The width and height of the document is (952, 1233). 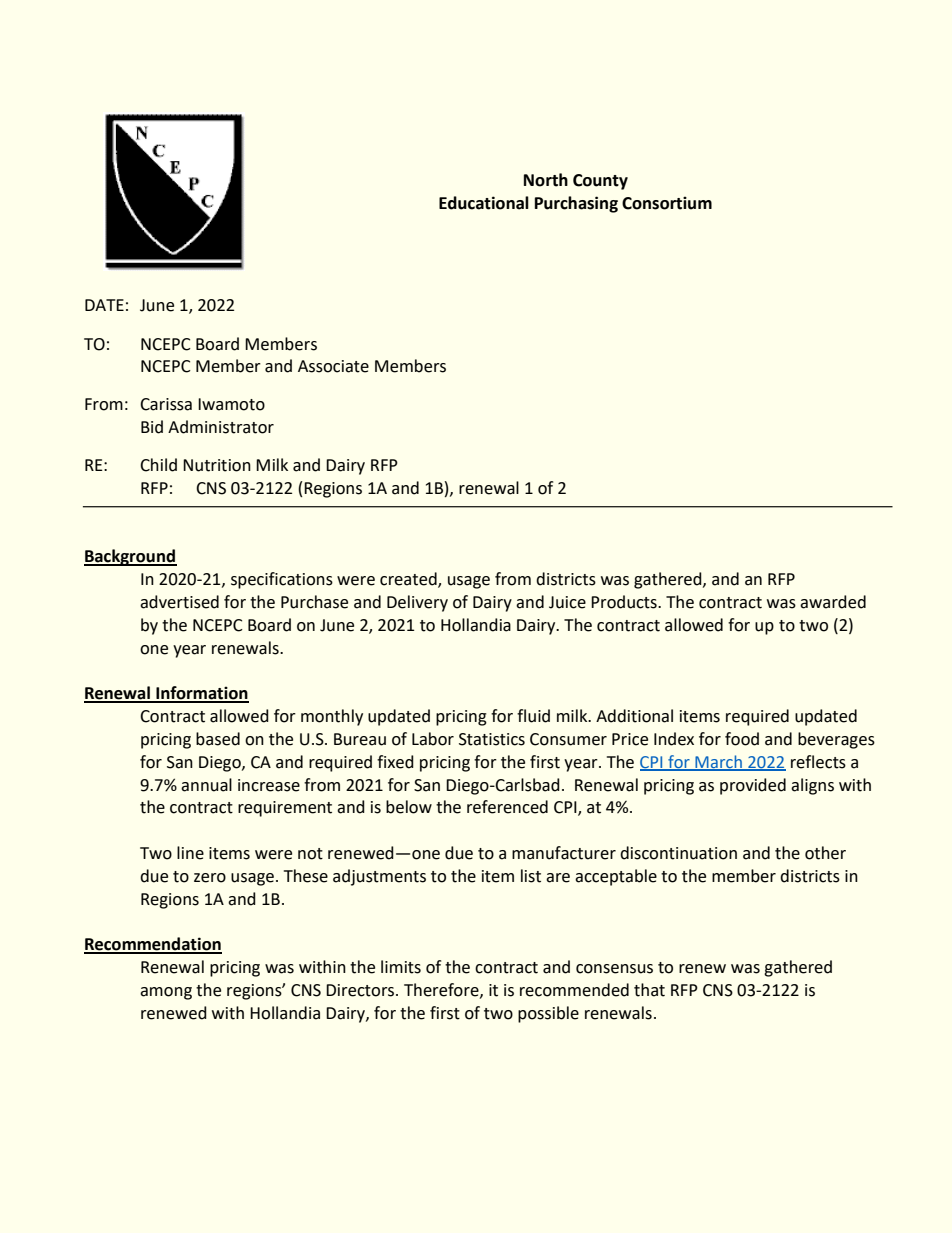 I want to click on created, so click(x=409, y=580).
